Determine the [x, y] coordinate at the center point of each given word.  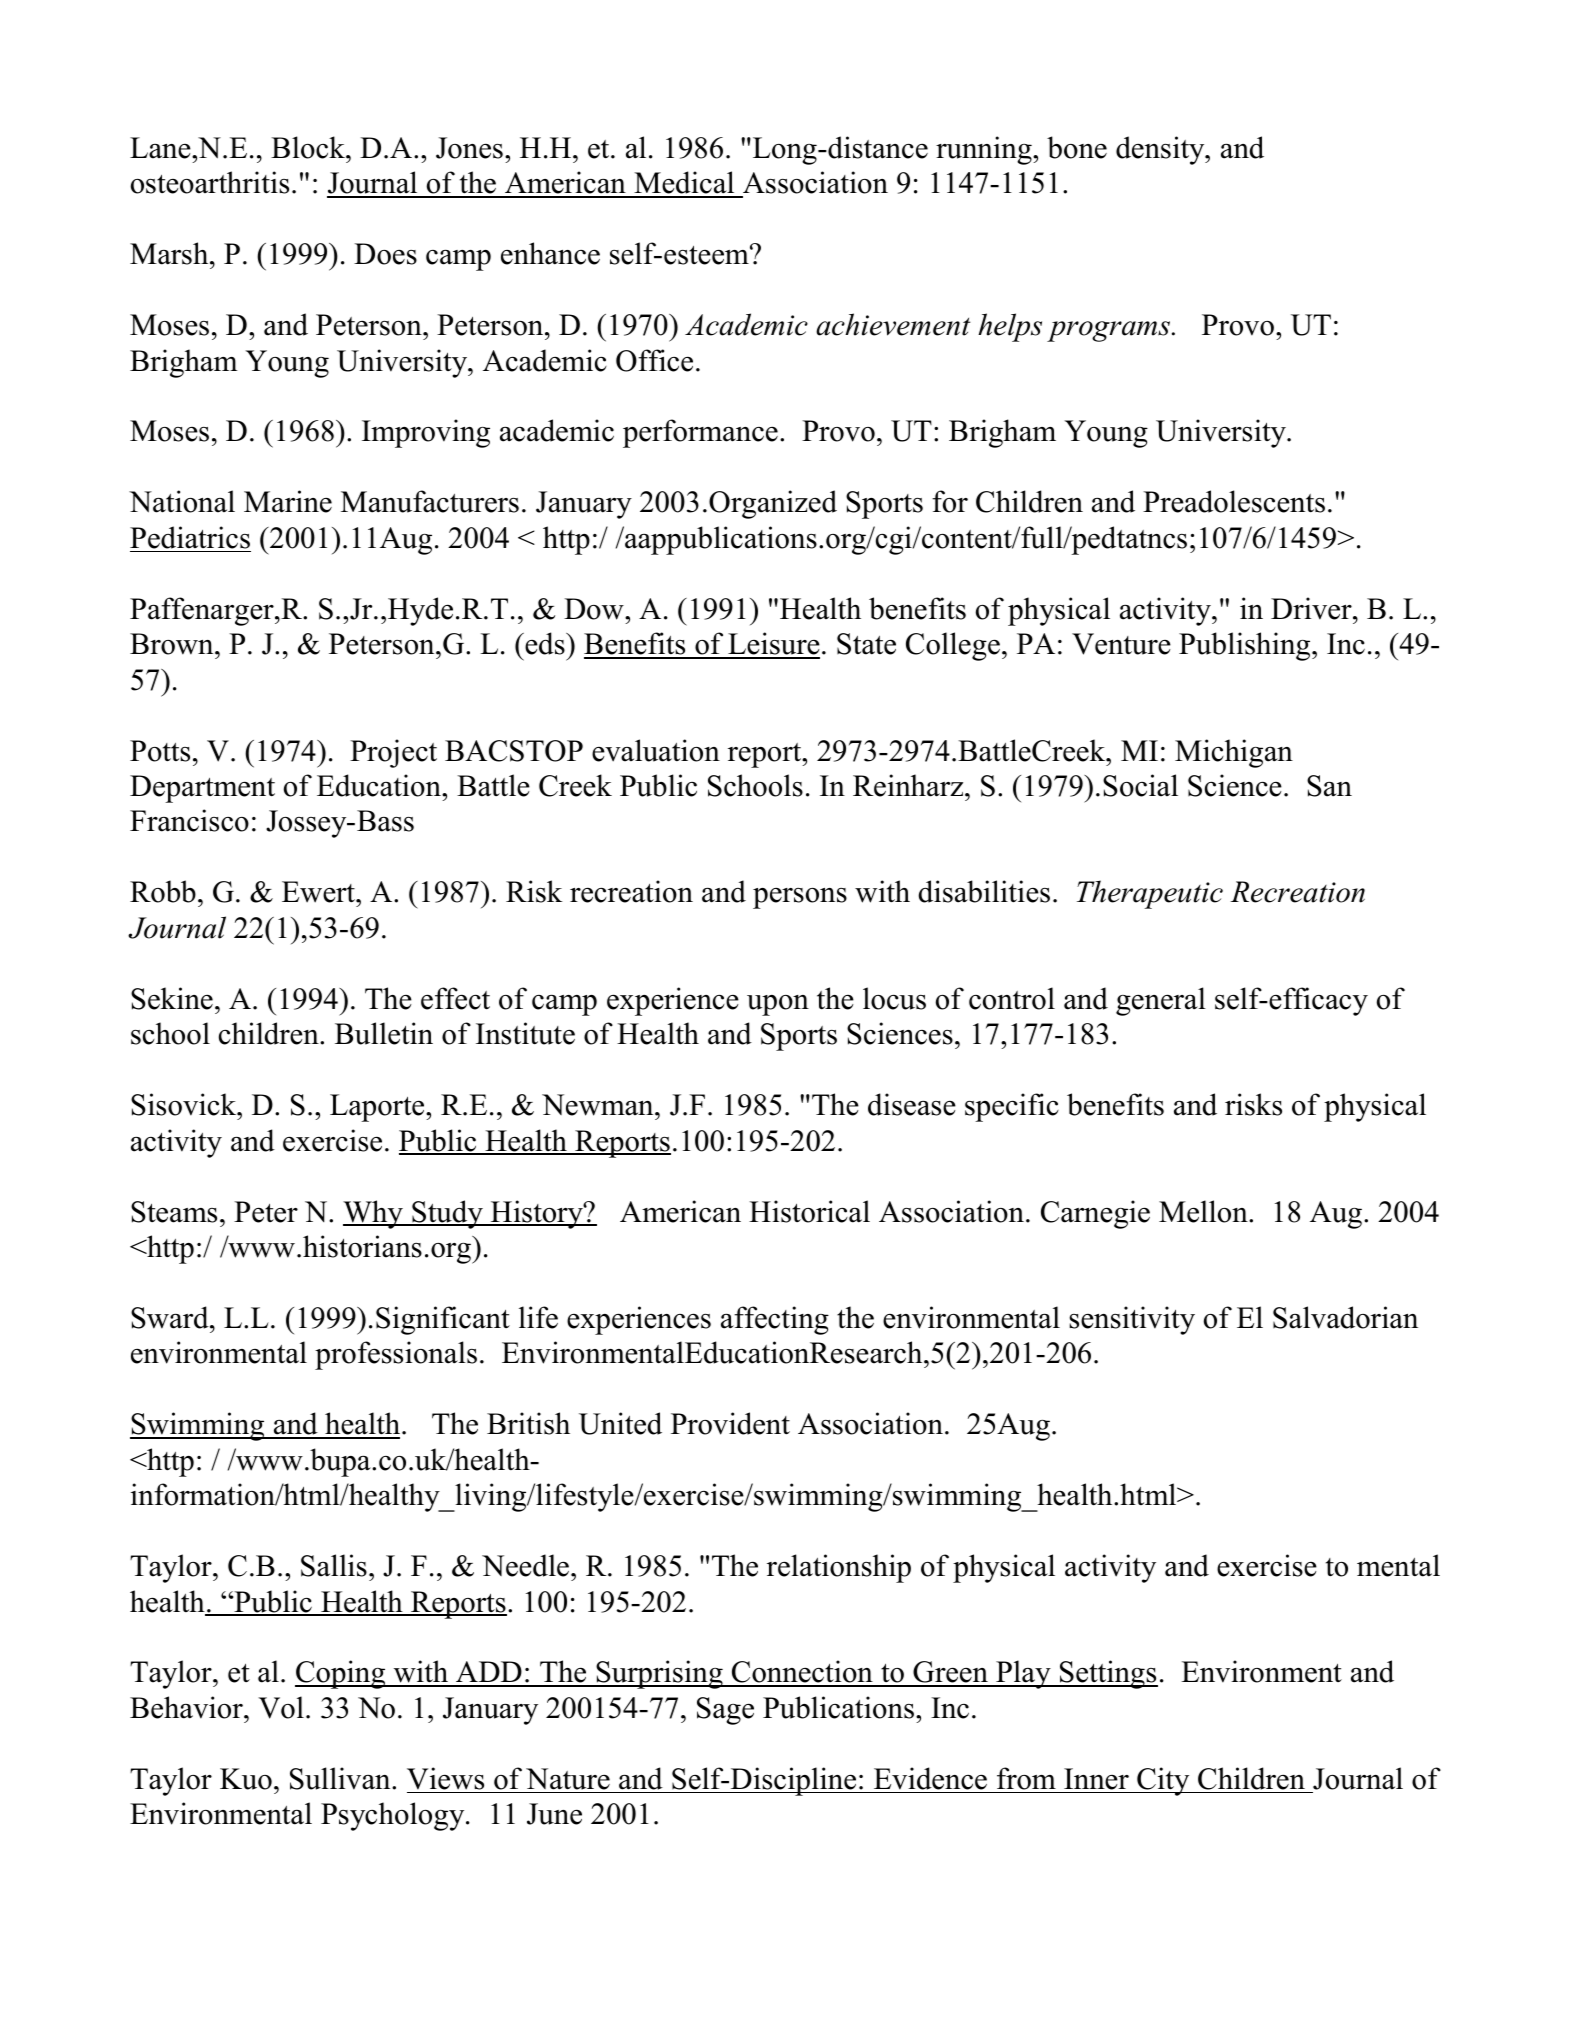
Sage [725, 1711]
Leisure [773, 645]
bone [1077, 147]
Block [309, 147]
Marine [288, 501]
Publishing [1246, 646]
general [1161, 1001]
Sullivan [341, 1778]
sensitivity [1132, 1320]
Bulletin [384, 1033]
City [1163, 1781]
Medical [684, 184]
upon [778, 1005]
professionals [396, 1355]
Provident [730, 1423]
